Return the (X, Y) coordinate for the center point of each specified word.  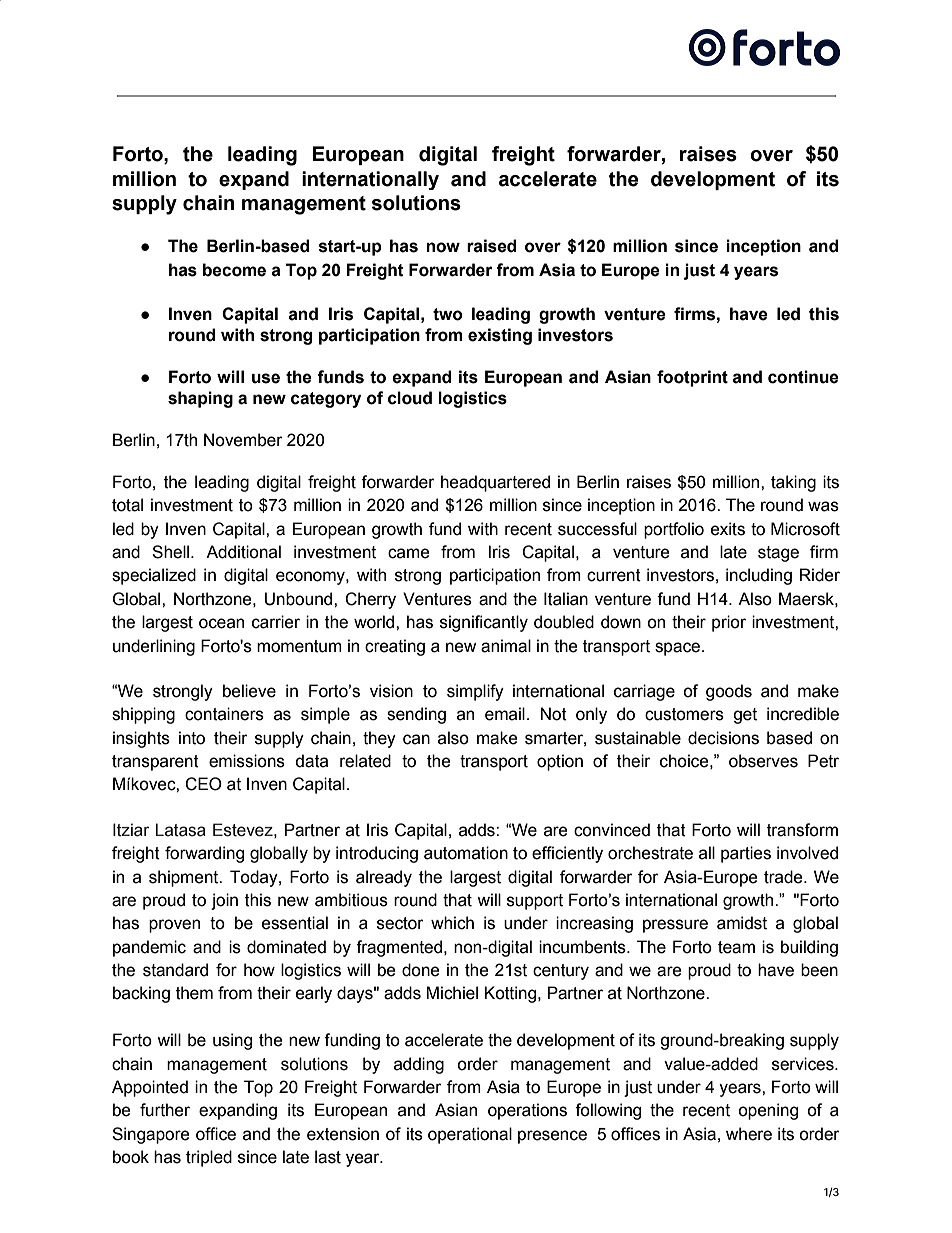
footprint (692, 378)
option (560, 762)
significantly (484, 623)
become (234, 270)
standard (175, 970)
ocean (221, 623)
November (243, 440)
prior (729, 623)
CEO (203, 784)
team (736, 947)
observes (763, 761)
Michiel (452, 993)
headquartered (495, 483)
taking (793, 483)
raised (491, 246)
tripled (209, 1158)
